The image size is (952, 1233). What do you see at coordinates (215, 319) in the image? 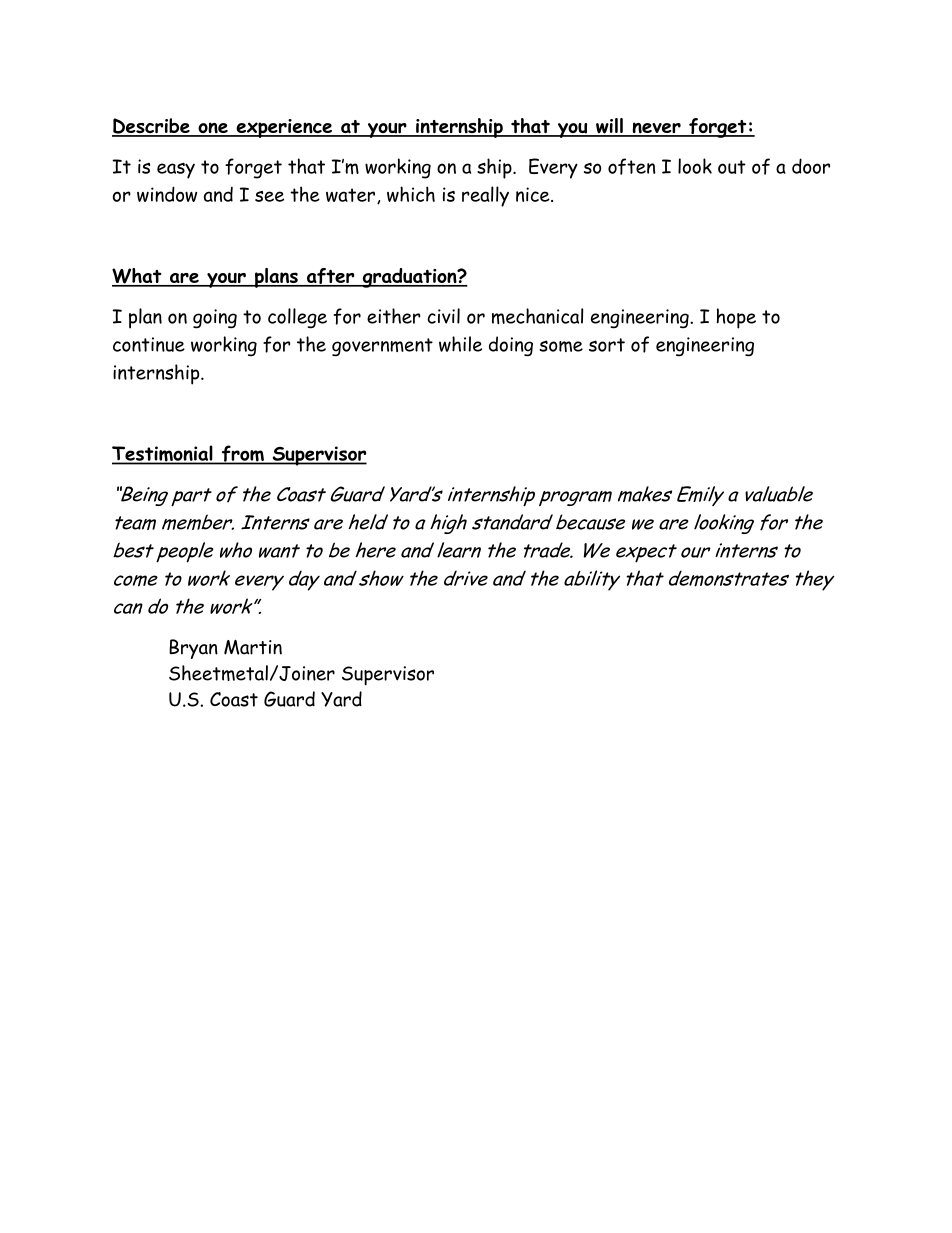
I see `going` at bounding box center [215, 319].
